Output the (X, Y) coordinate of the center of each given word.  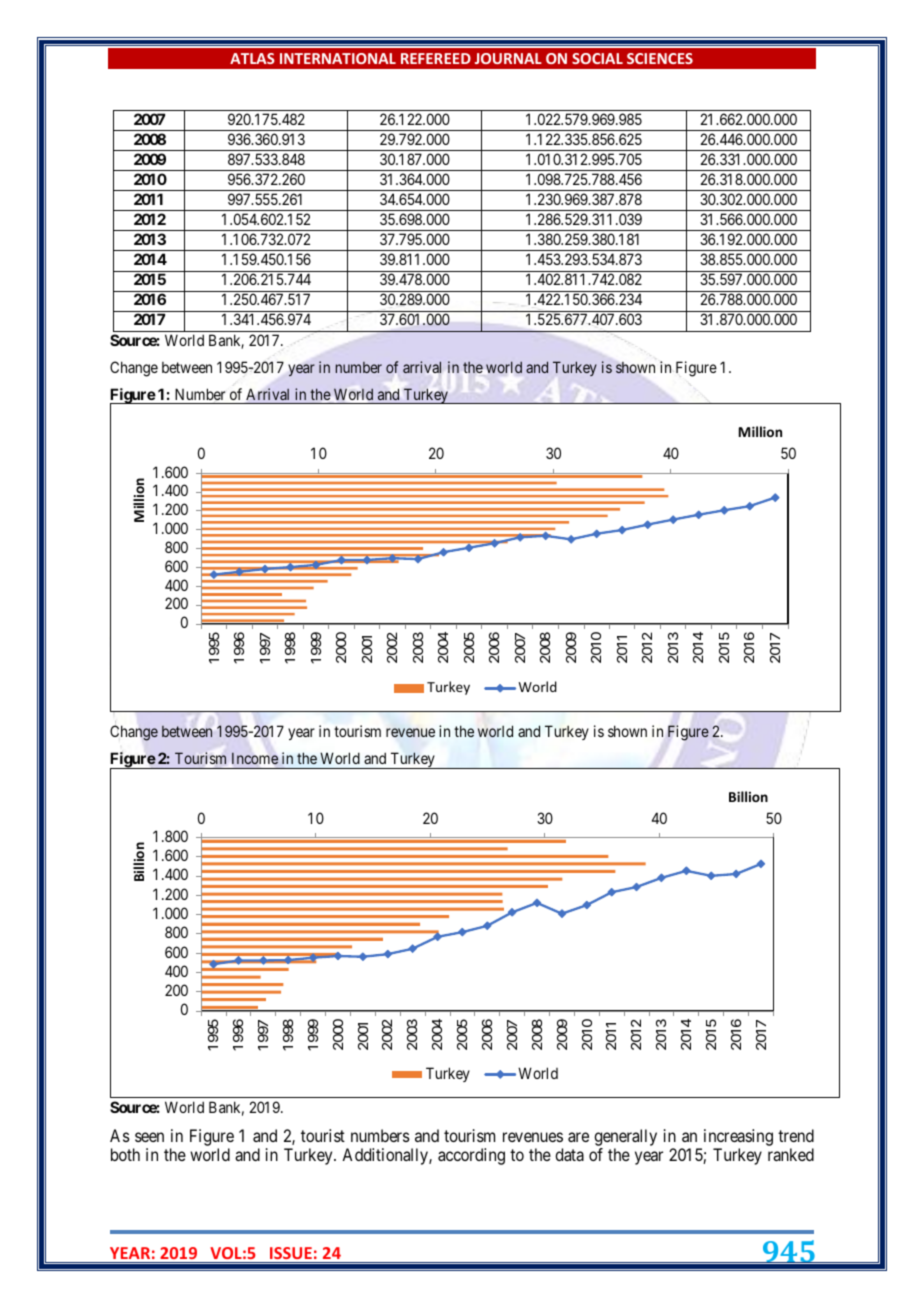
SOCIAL (597, 58)
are (578, 1137)
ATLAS (252, 58)
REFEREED (436, 58)
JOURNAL (508, 58)
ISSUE (291, 1253)
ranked (791, 1154)
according (471, 1156)
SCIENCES (660, 58)
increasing (738, 1137)
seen (149, 1137)
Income (255, 758)
